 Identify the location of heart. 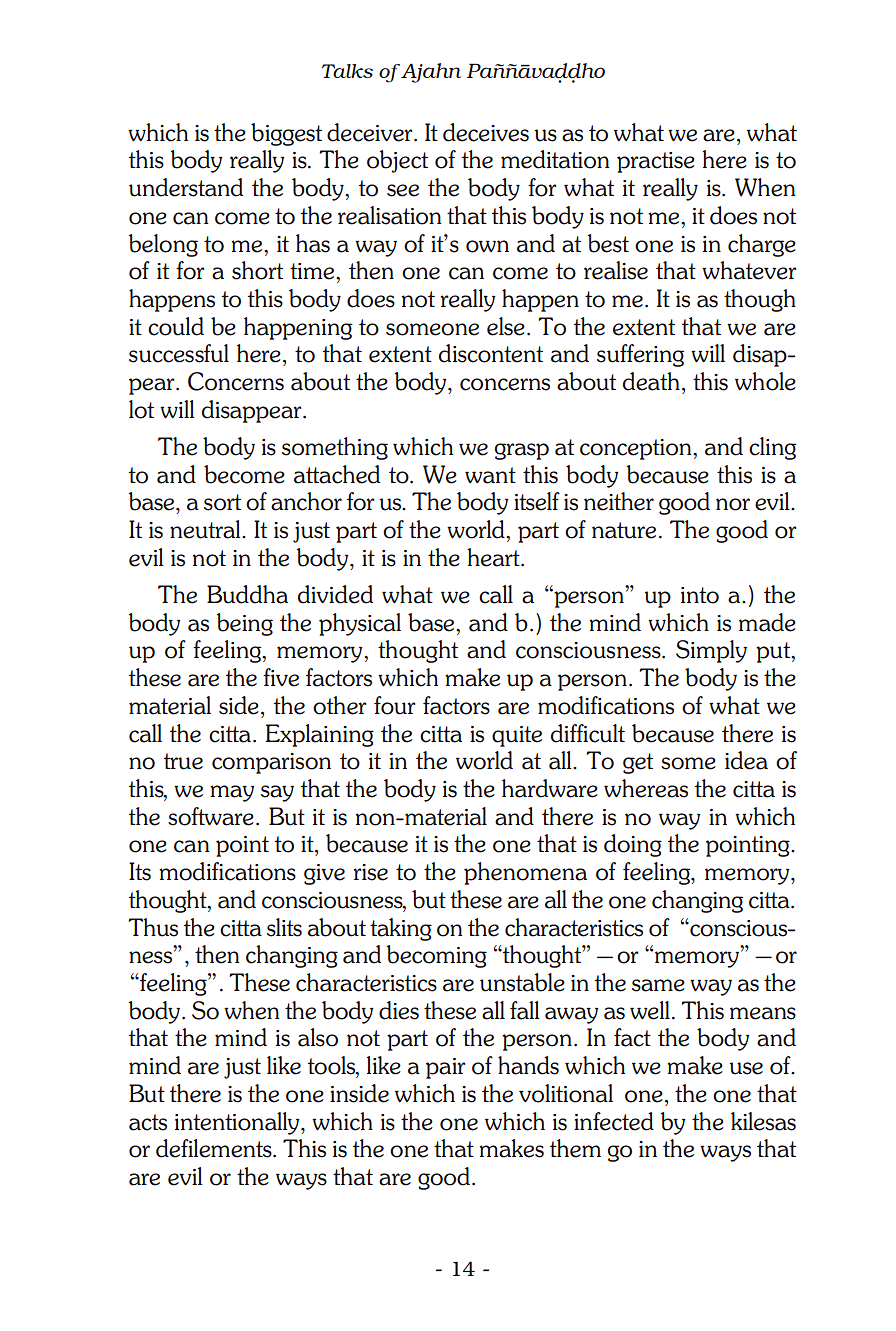
(494, 557).
